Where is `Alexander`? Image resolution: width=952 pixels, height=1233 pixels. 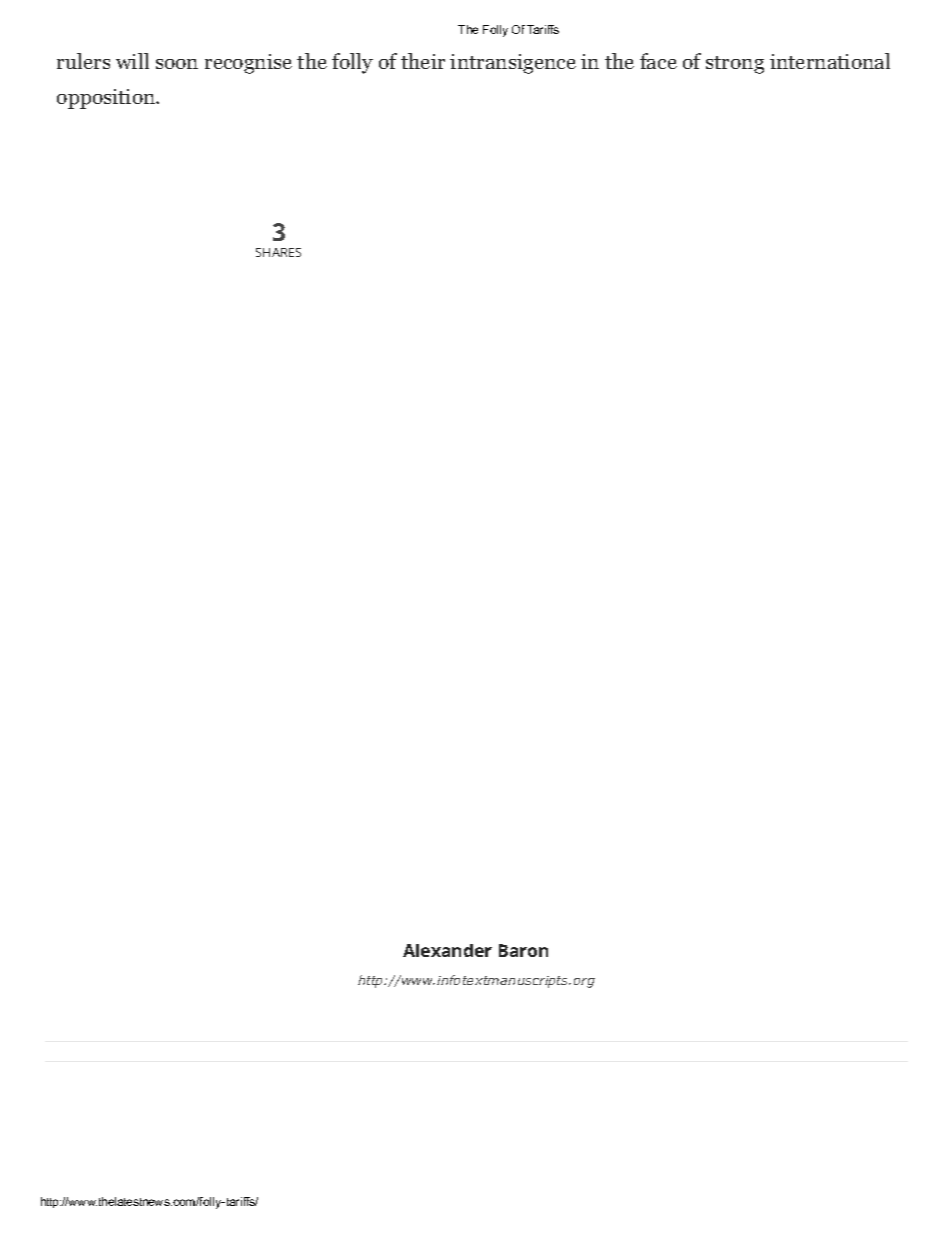
Alexander is located at coordinates (447, 950).
